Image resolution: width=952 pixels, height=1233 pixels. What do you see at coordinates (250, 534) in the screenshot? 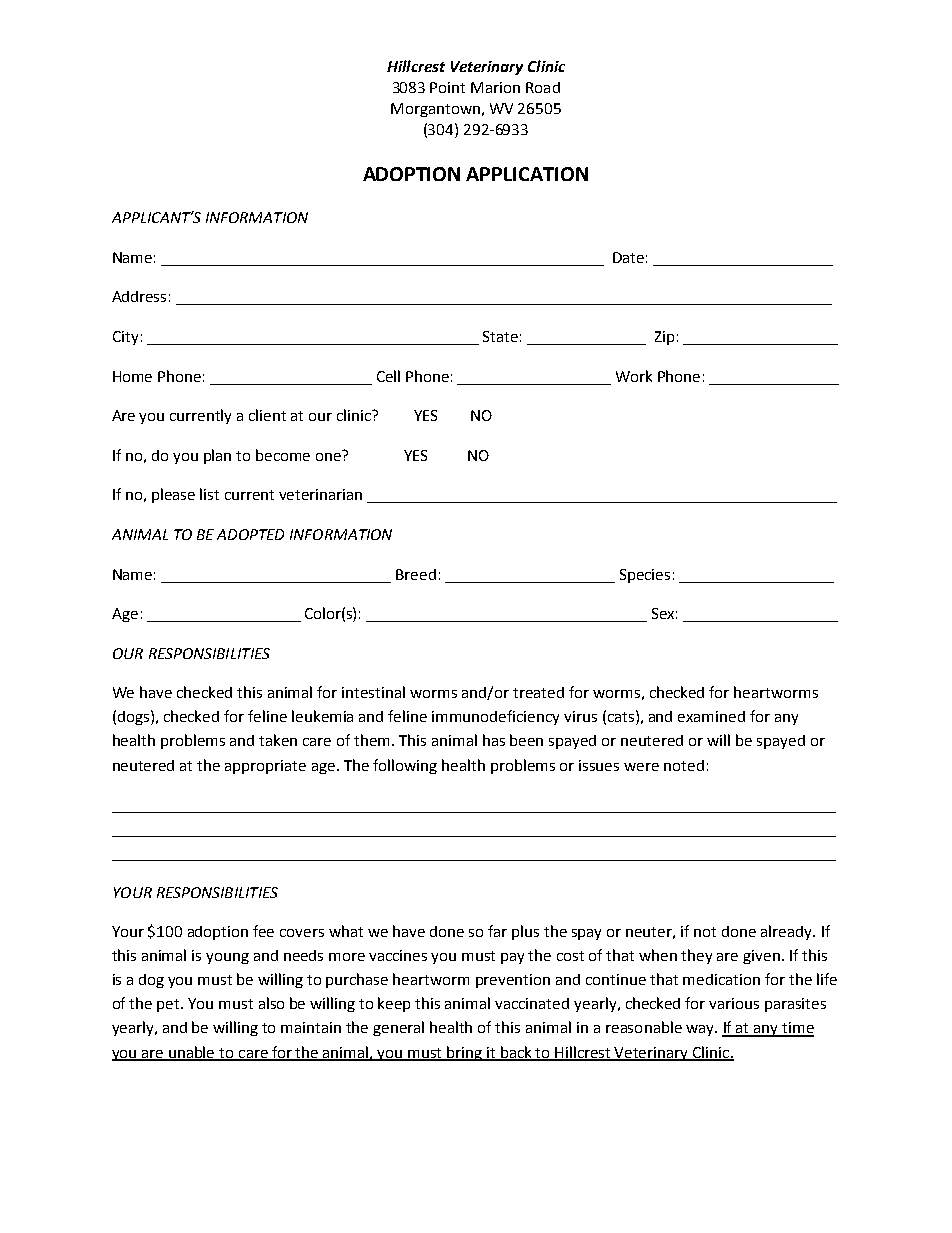
I see `ADOPTED` at bounding box center [250, 534].
